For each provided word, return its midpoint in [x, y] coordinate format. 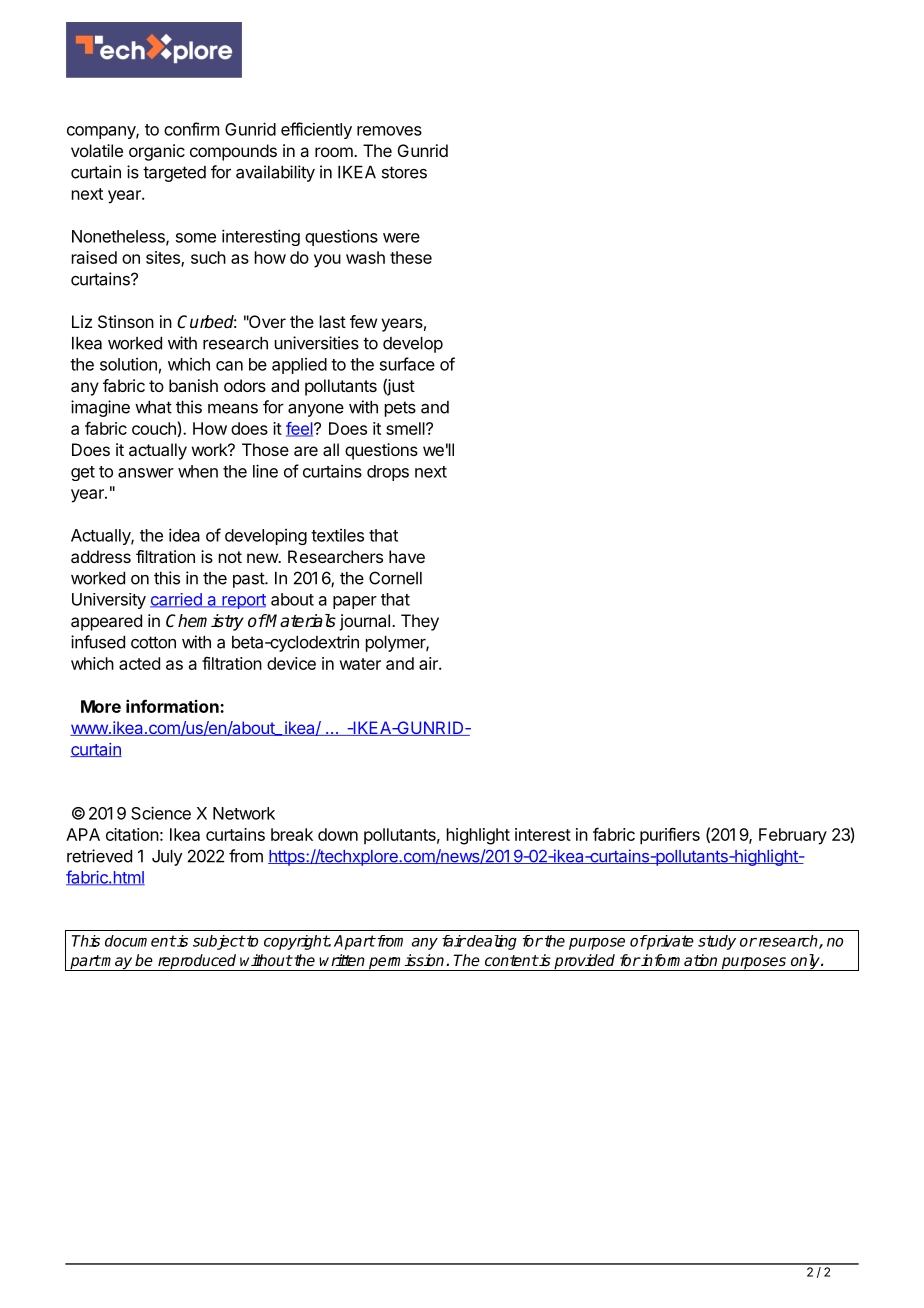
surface [407, 364]
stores [404, 172]
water [360, 664]
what [153, 407]
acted [139, 663]
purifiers [670, 836]
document [140, 941]
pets [400, 409]
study [717, 942]
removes [389, 131]
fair [454, 941]
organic [157, 152]
